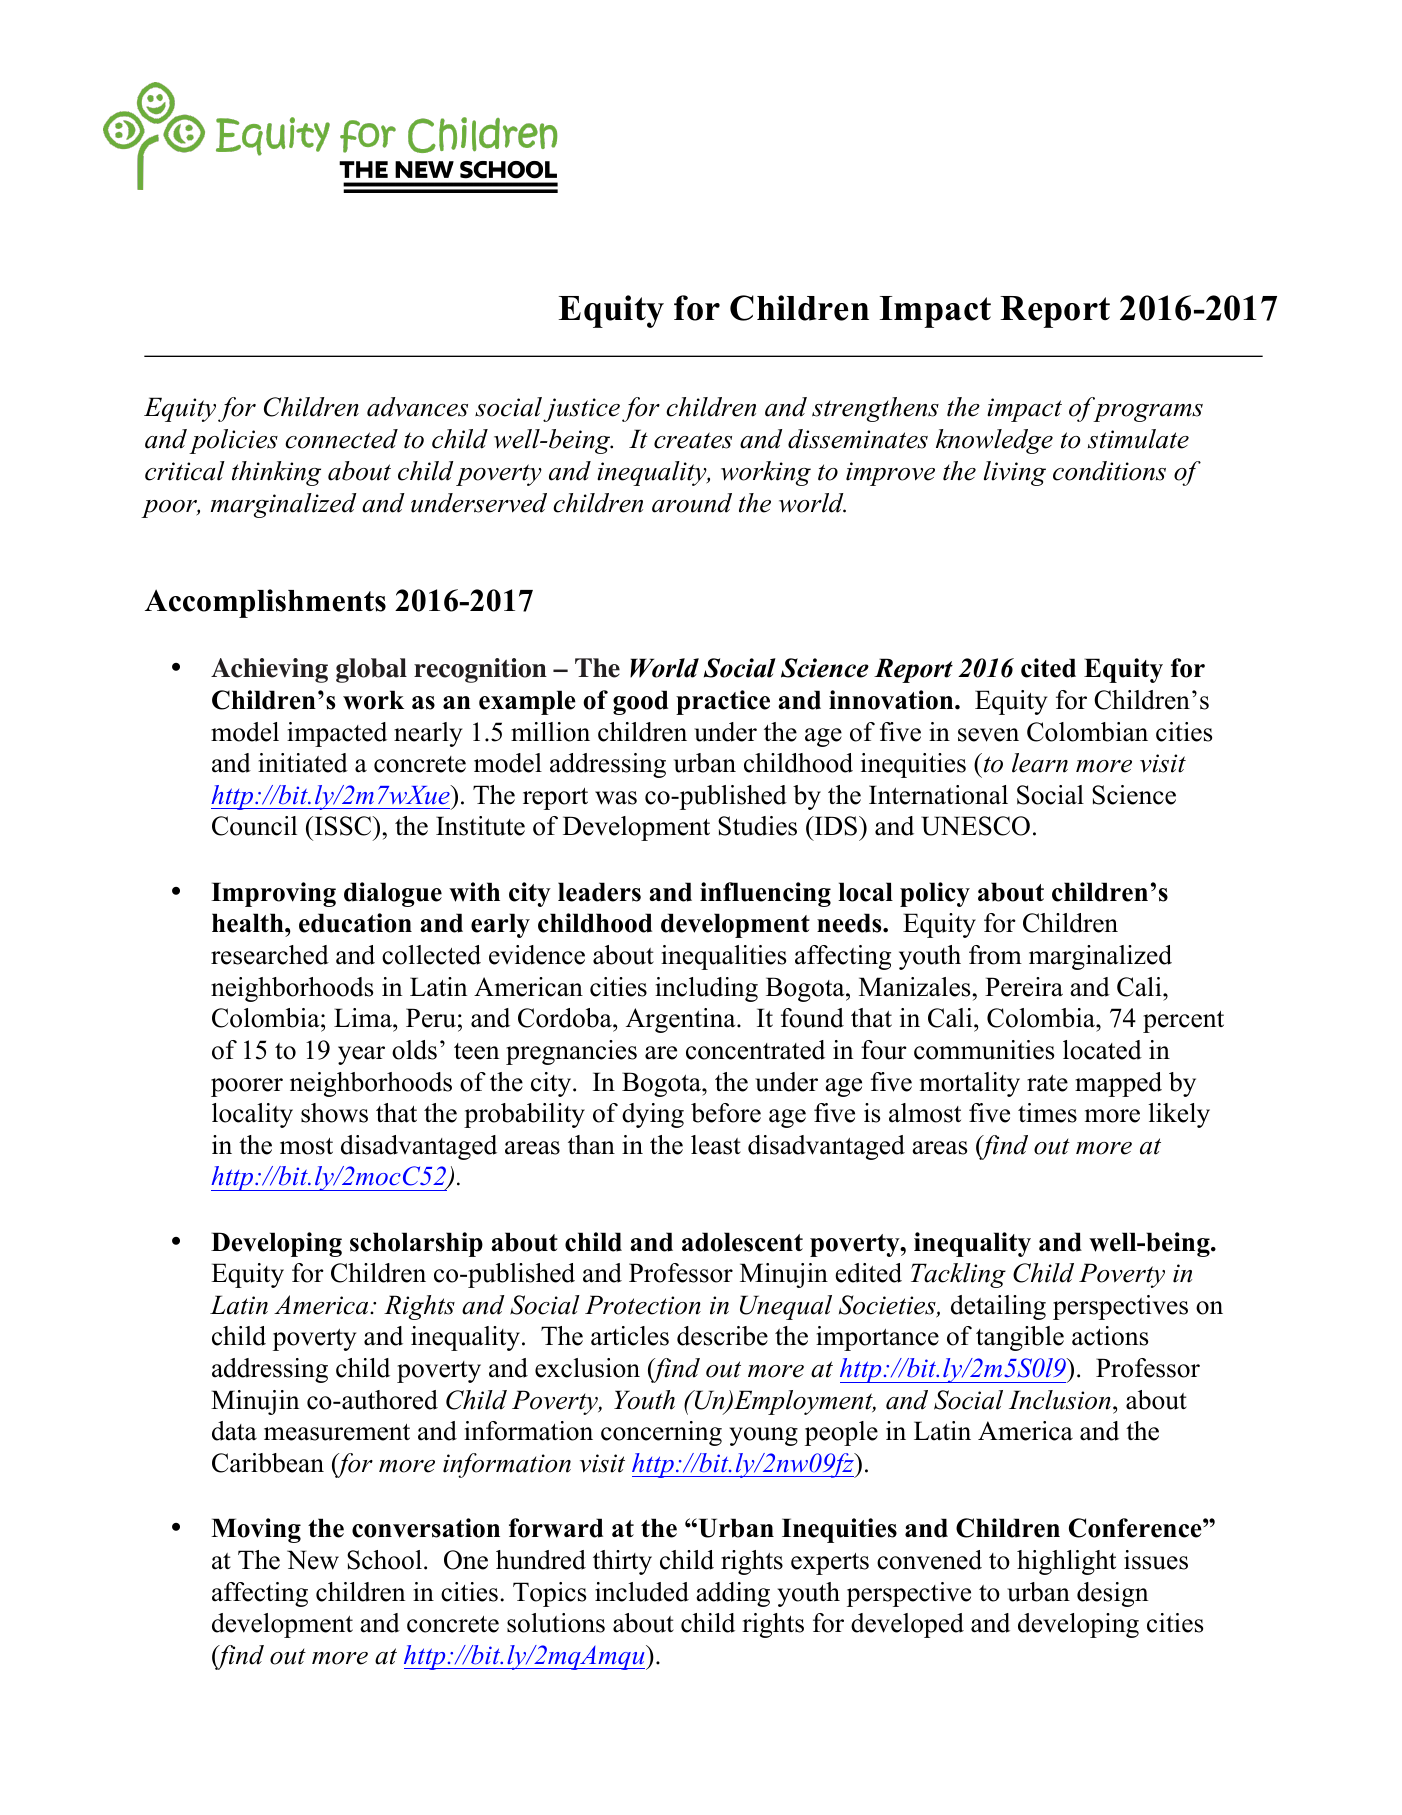 The height and width of the screenshot is (1815, 1402). What do you see at coordinates (742, 1242) in the screenshot?
I see `adolescent` at bounding box center [742, 1242].
